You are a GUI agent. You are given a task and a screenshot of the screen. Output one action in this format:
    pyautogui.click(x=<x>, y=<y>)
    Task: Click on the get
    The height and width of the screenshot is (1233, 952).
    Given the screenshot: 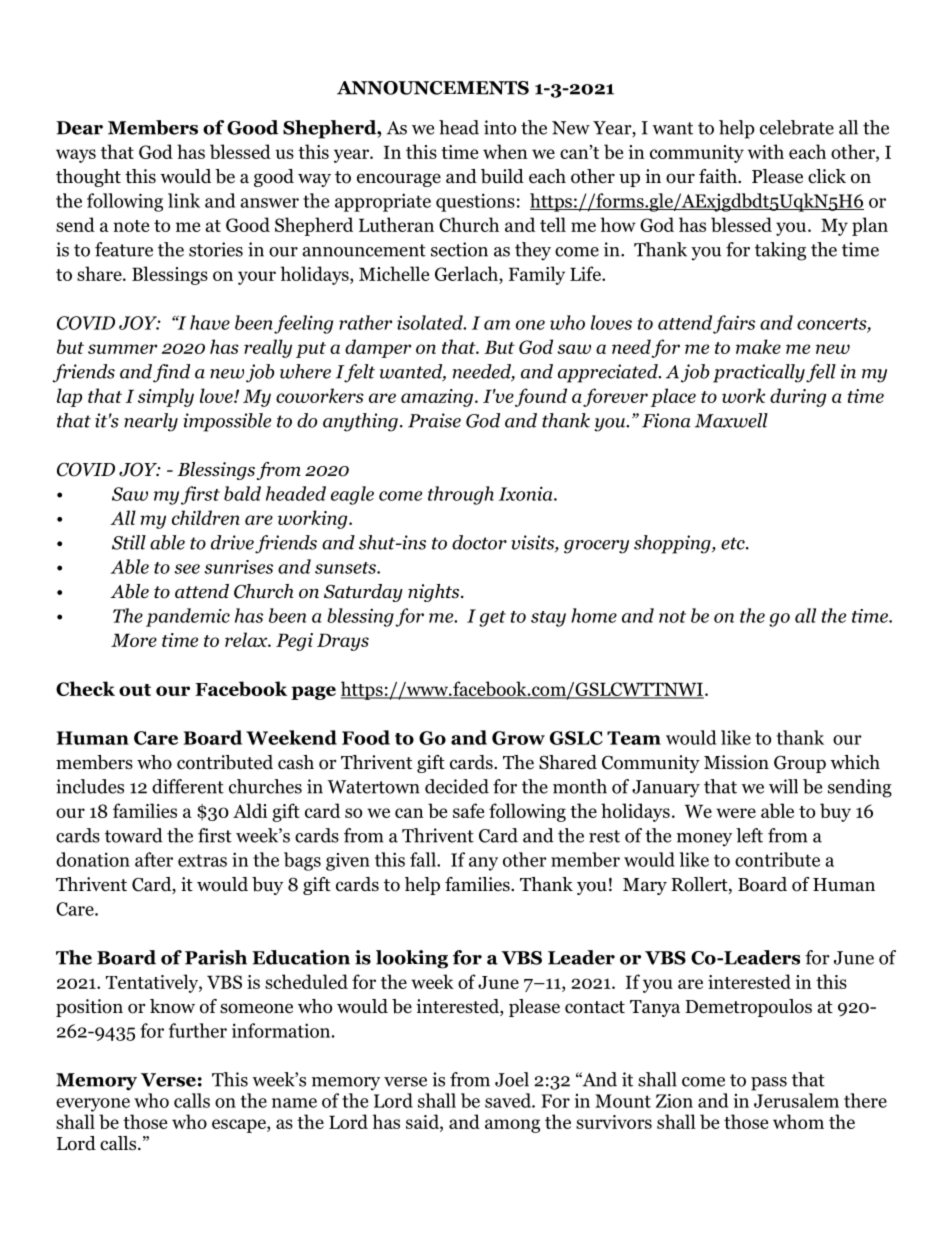 What is the action you would take?
    pyautogui.click(x=492, y=619)
